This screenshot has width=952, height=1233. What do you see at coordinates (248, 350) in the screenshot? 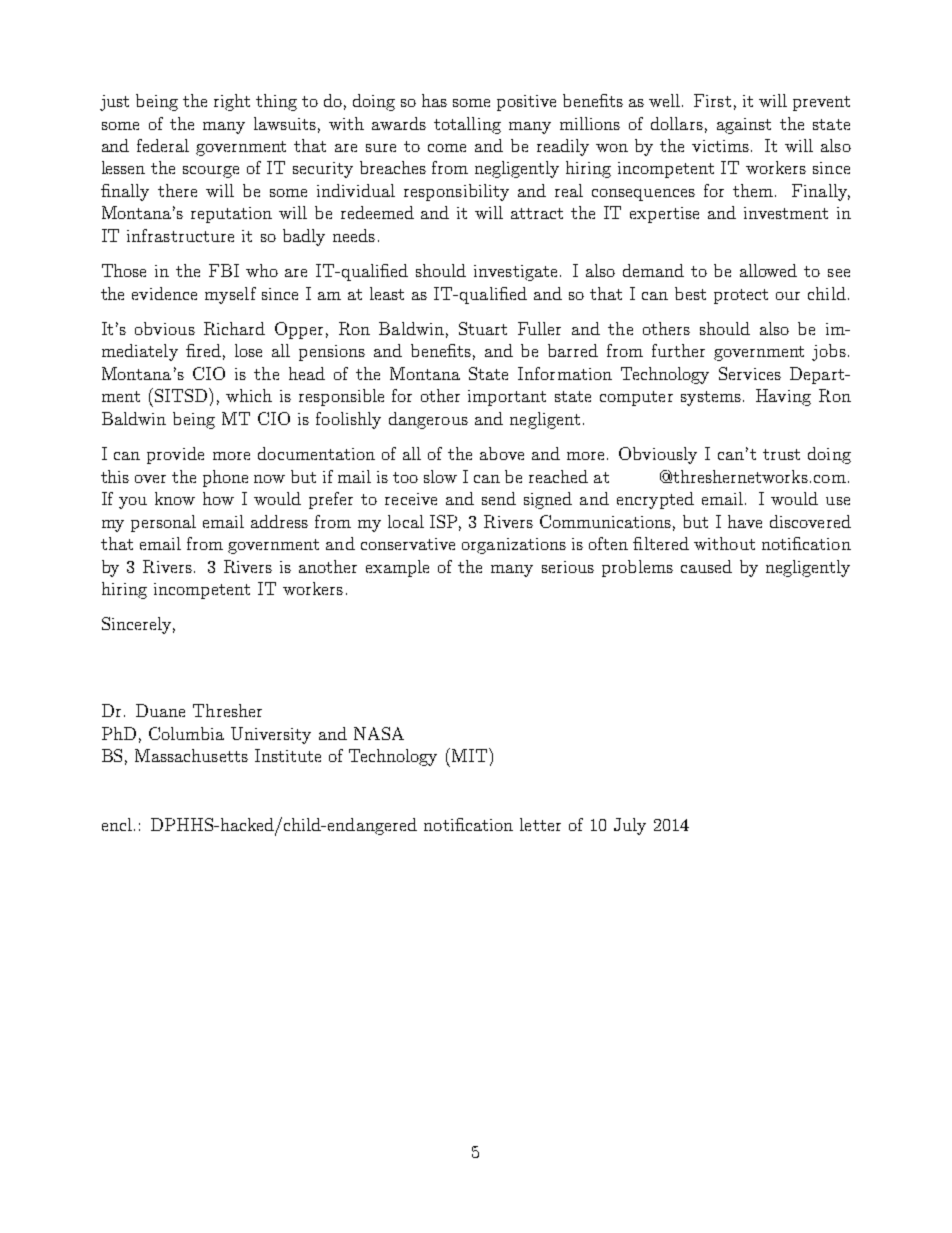
I see `lose` at bounding box center [248, 350].
